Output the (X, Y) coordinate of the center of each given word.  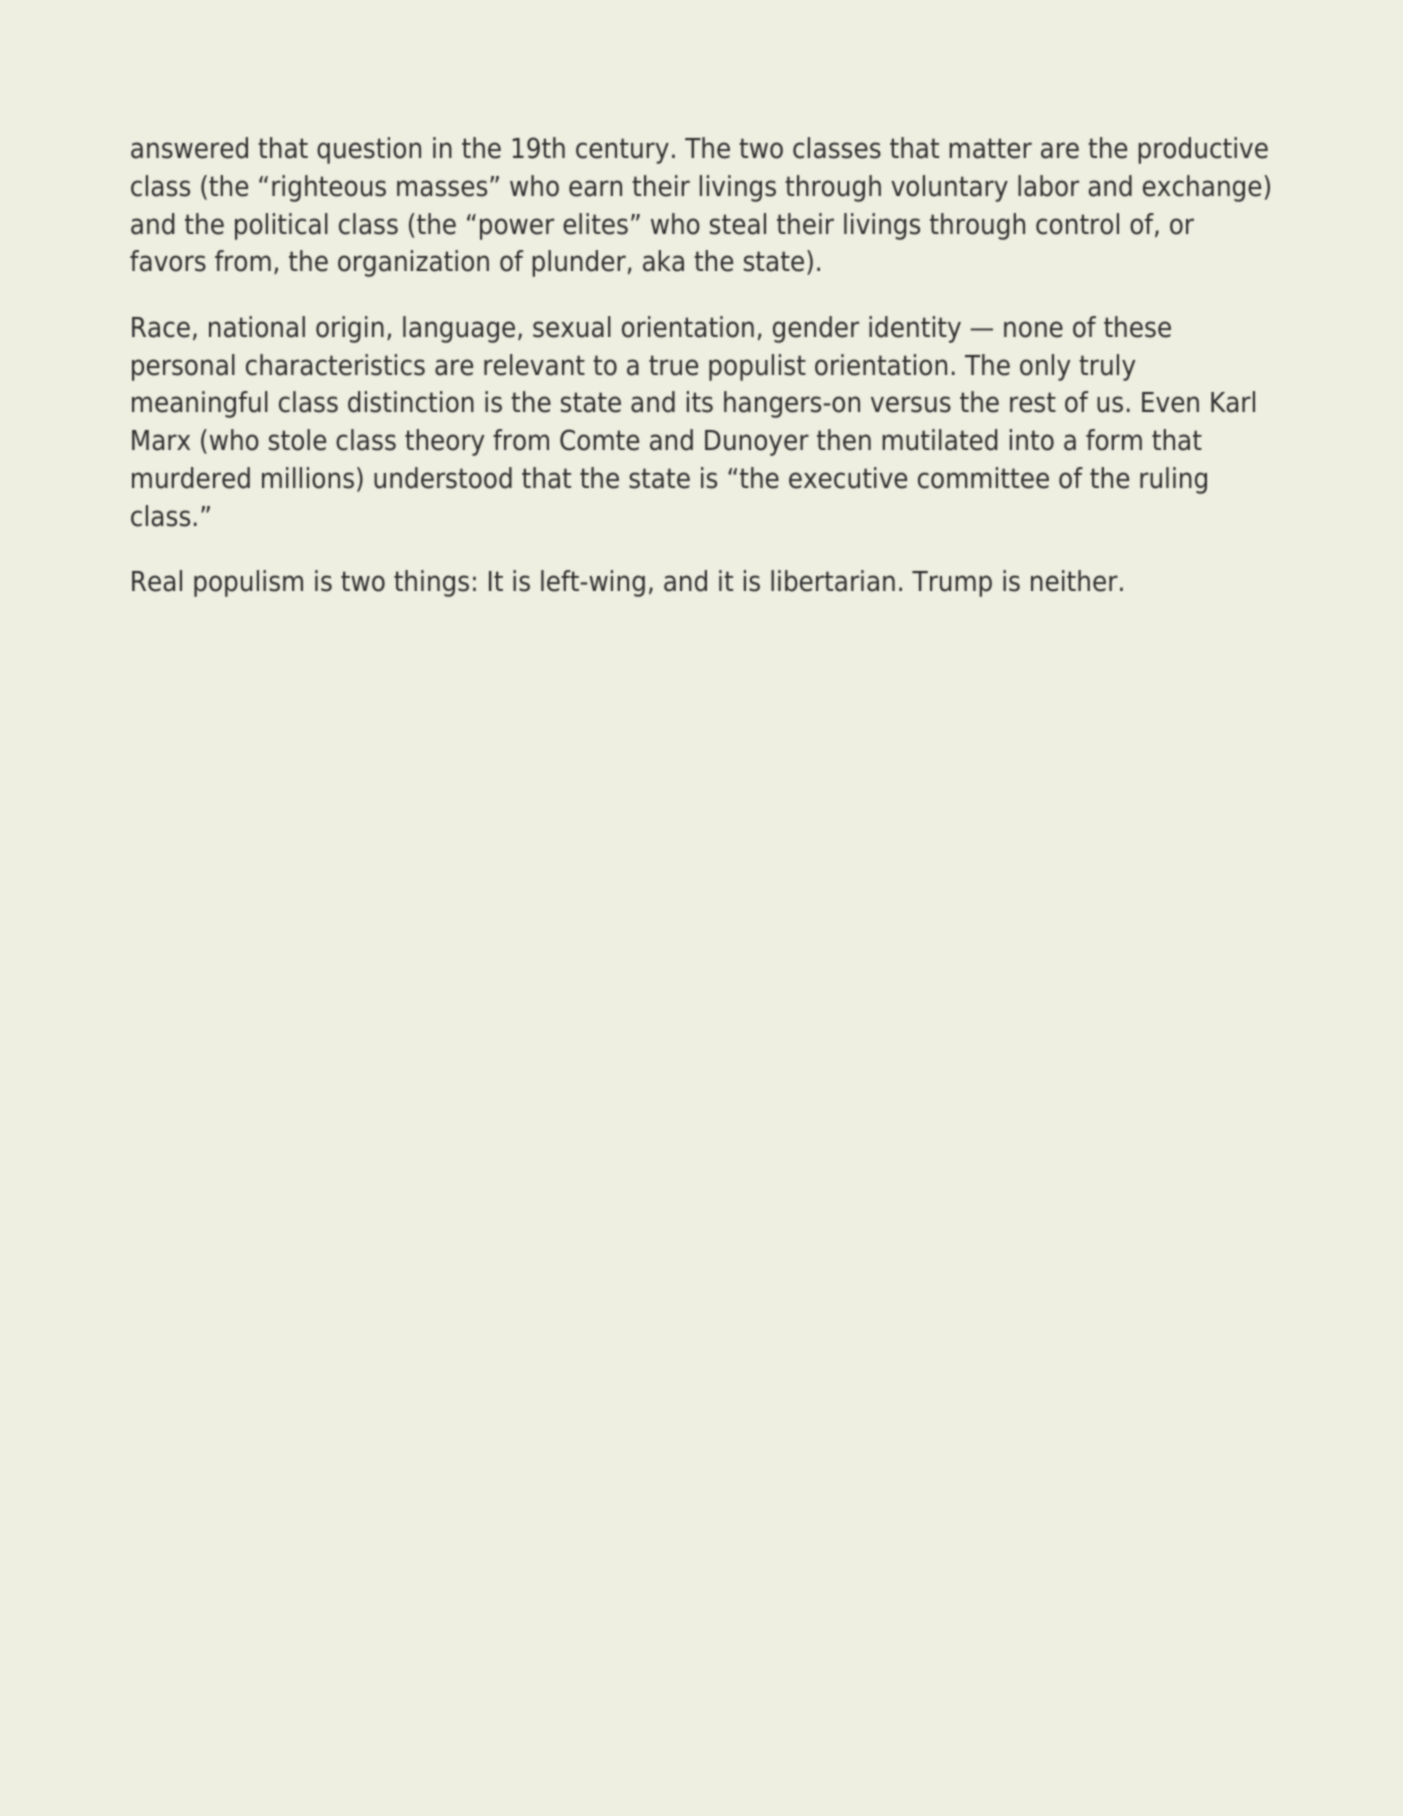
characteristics (335, 365)
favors (168, 261)
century (622, 151)
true (673, 365)
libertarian (833, 581)
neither (1074, 581)
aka (663, 261)
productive (1203, 150)
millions (308, 478)
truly (1107, 367)
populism (248, 583)
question (369, 150)
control (1077, 224)
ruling (1173, 480)
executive (848, 478)
